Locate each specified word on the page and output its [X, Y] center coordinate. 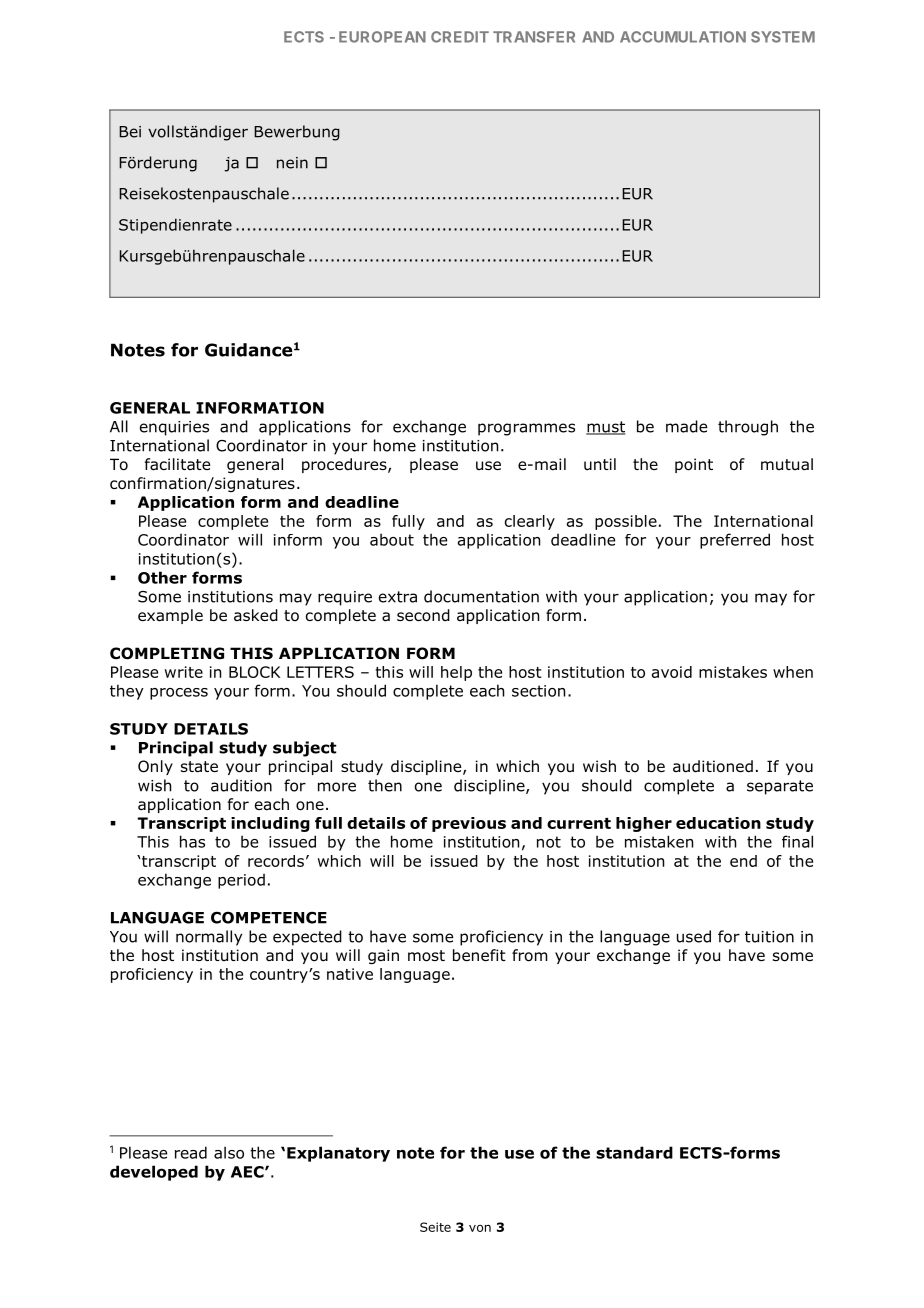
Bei [130, 132]
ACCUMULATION [683, 37]
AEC [248, 1172]
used [694, 936]
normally [209, 938]
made [686, 426]
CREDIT [460, 37]
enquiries [174, 428]
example [170, 616]
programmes [526, 429]
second [423, 615]
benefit [479, 955]
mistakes [733, 672]
